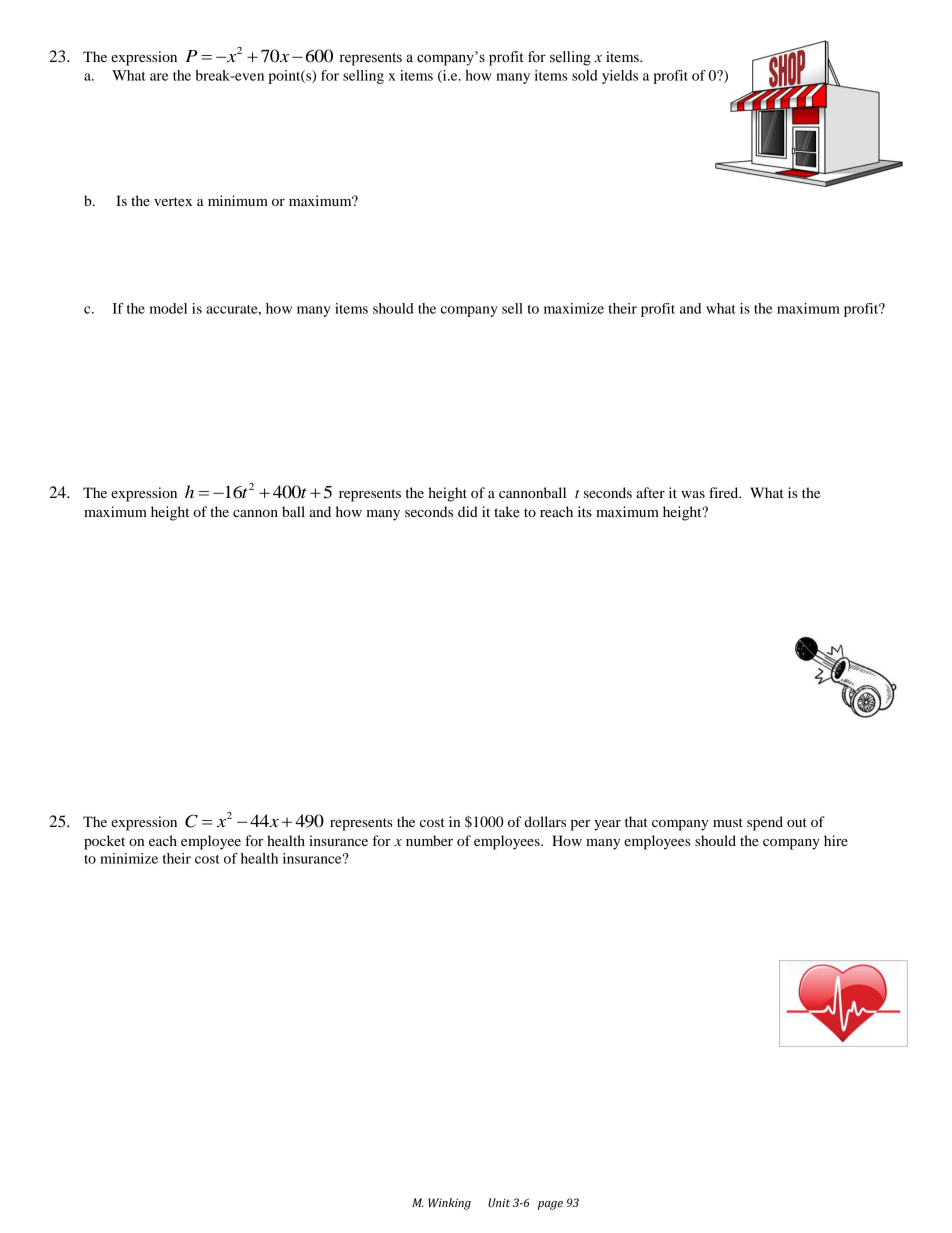 This document has width=952, height=1233. I want to click on model, so click(168, 308).
